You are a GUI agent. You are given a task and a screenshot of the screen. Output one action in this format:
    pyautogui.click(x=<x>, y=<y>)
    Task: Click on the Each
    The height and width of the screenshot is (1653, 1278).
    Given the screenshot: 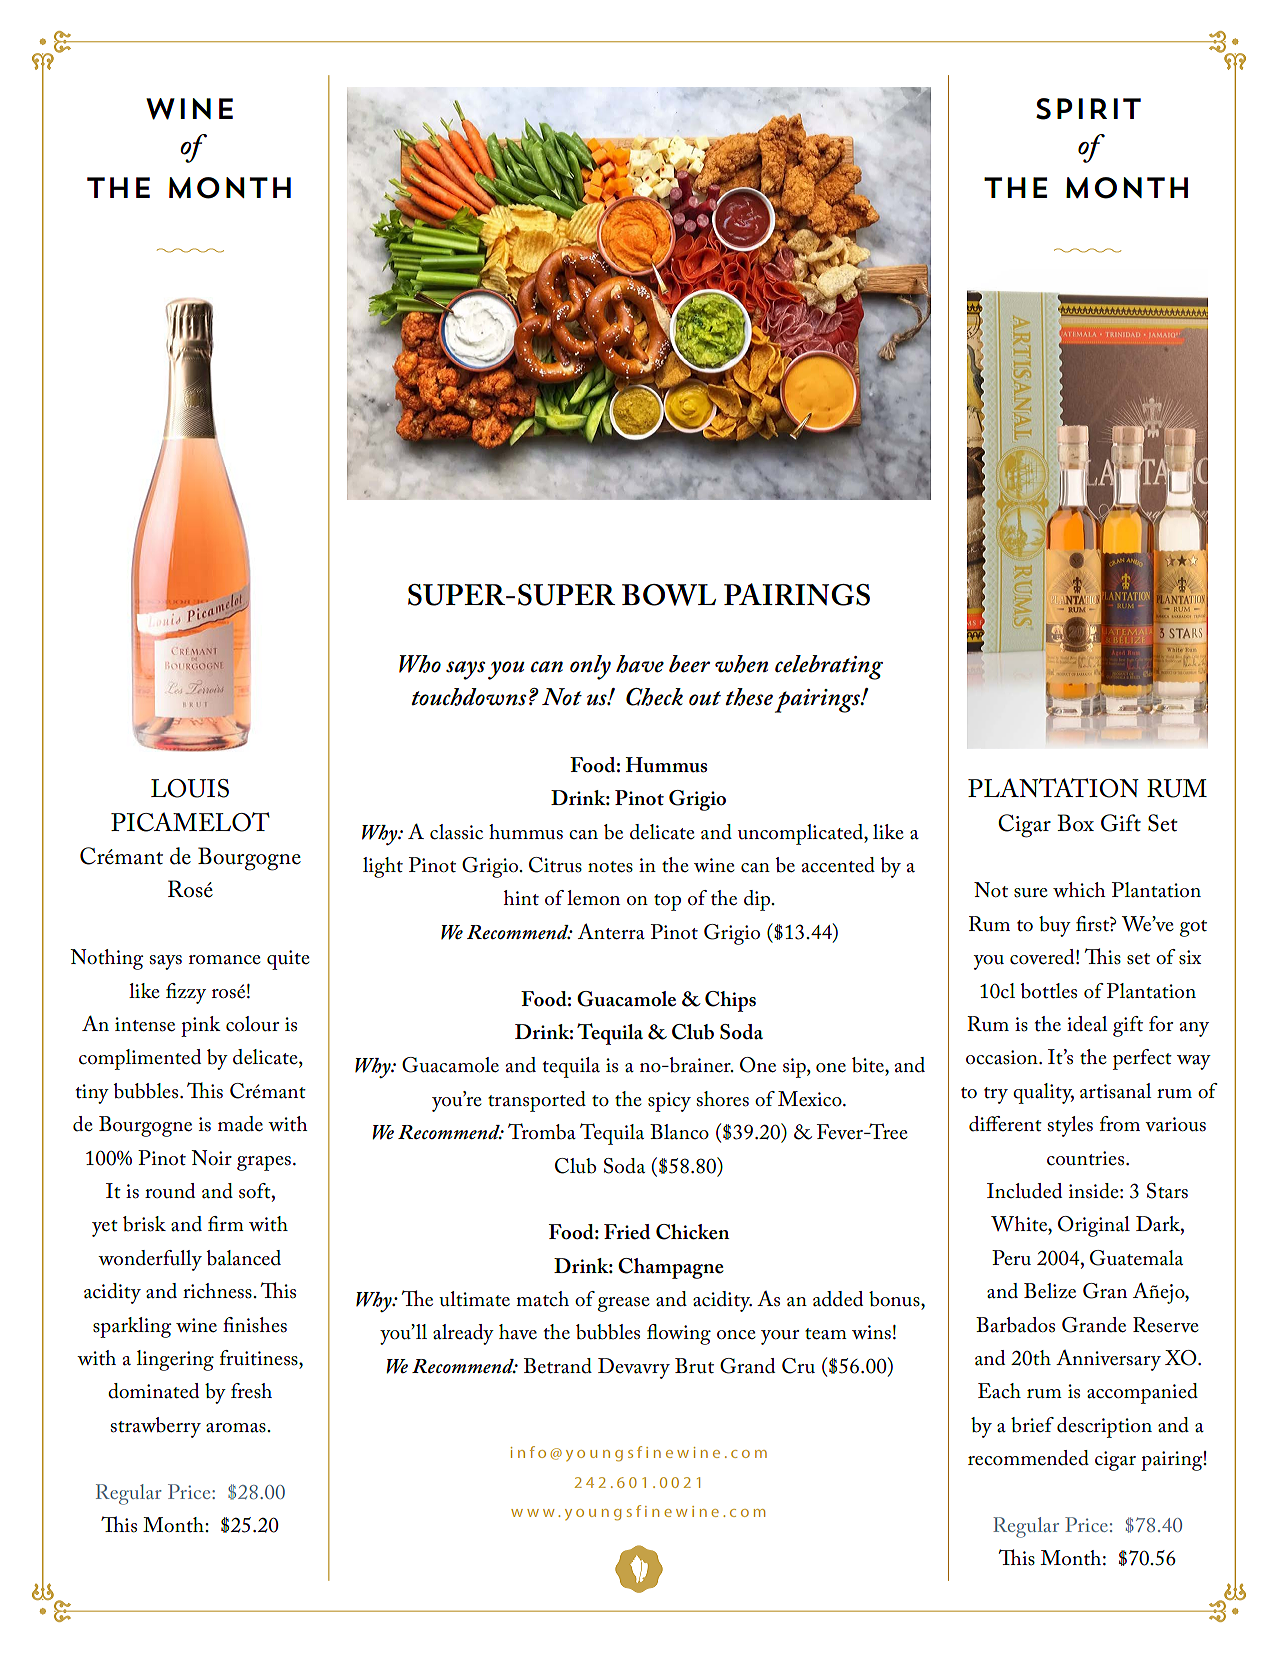 What is the action you would take?
    pyautogui.click(x=999, y=1391)
